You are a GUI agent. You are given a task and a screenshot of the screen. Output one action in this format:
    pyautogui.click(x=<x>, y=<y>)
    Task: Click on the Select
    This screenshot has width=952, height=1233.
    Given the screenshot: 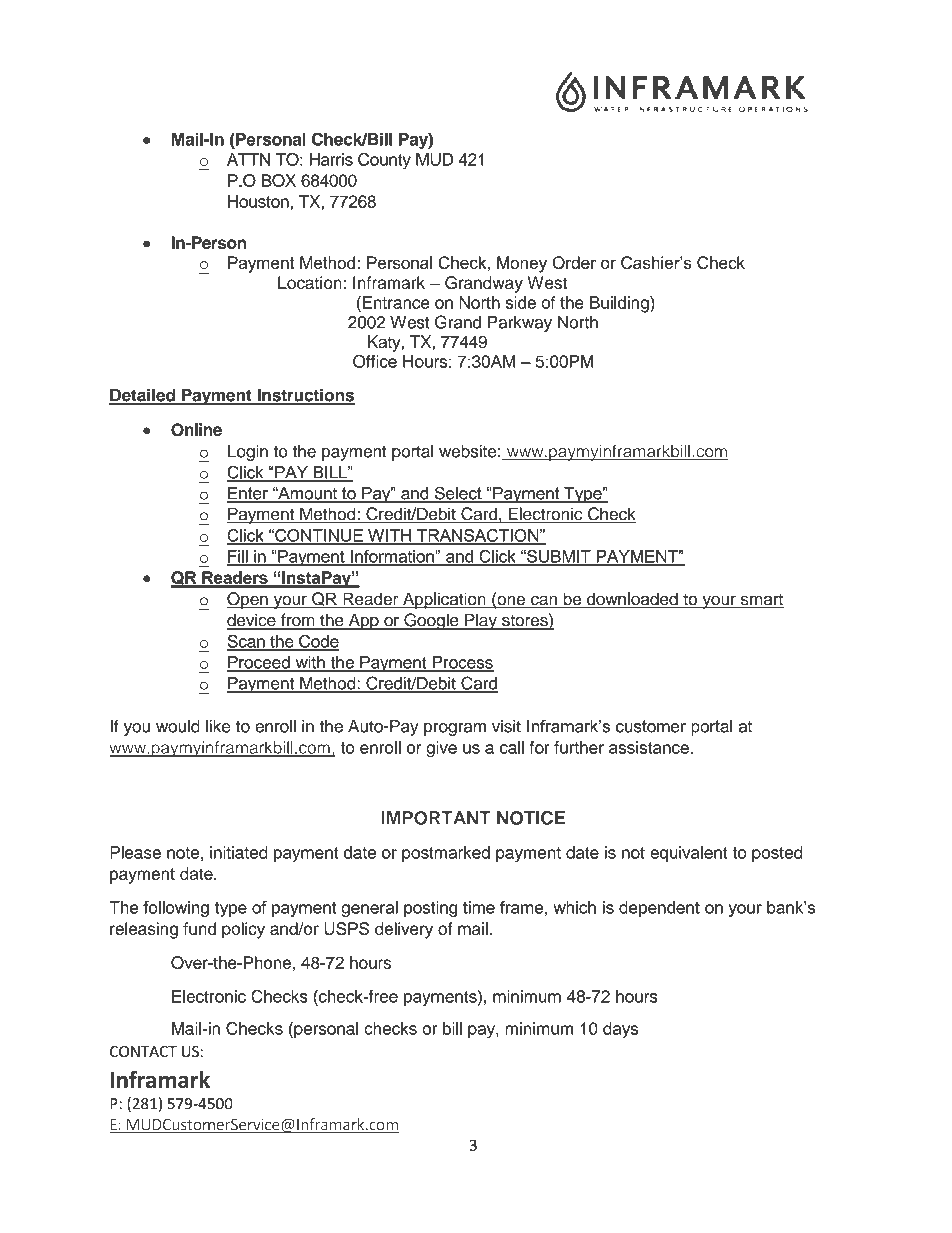 What is the action you would take?
    pyautogui.click(x=458, y=494)
